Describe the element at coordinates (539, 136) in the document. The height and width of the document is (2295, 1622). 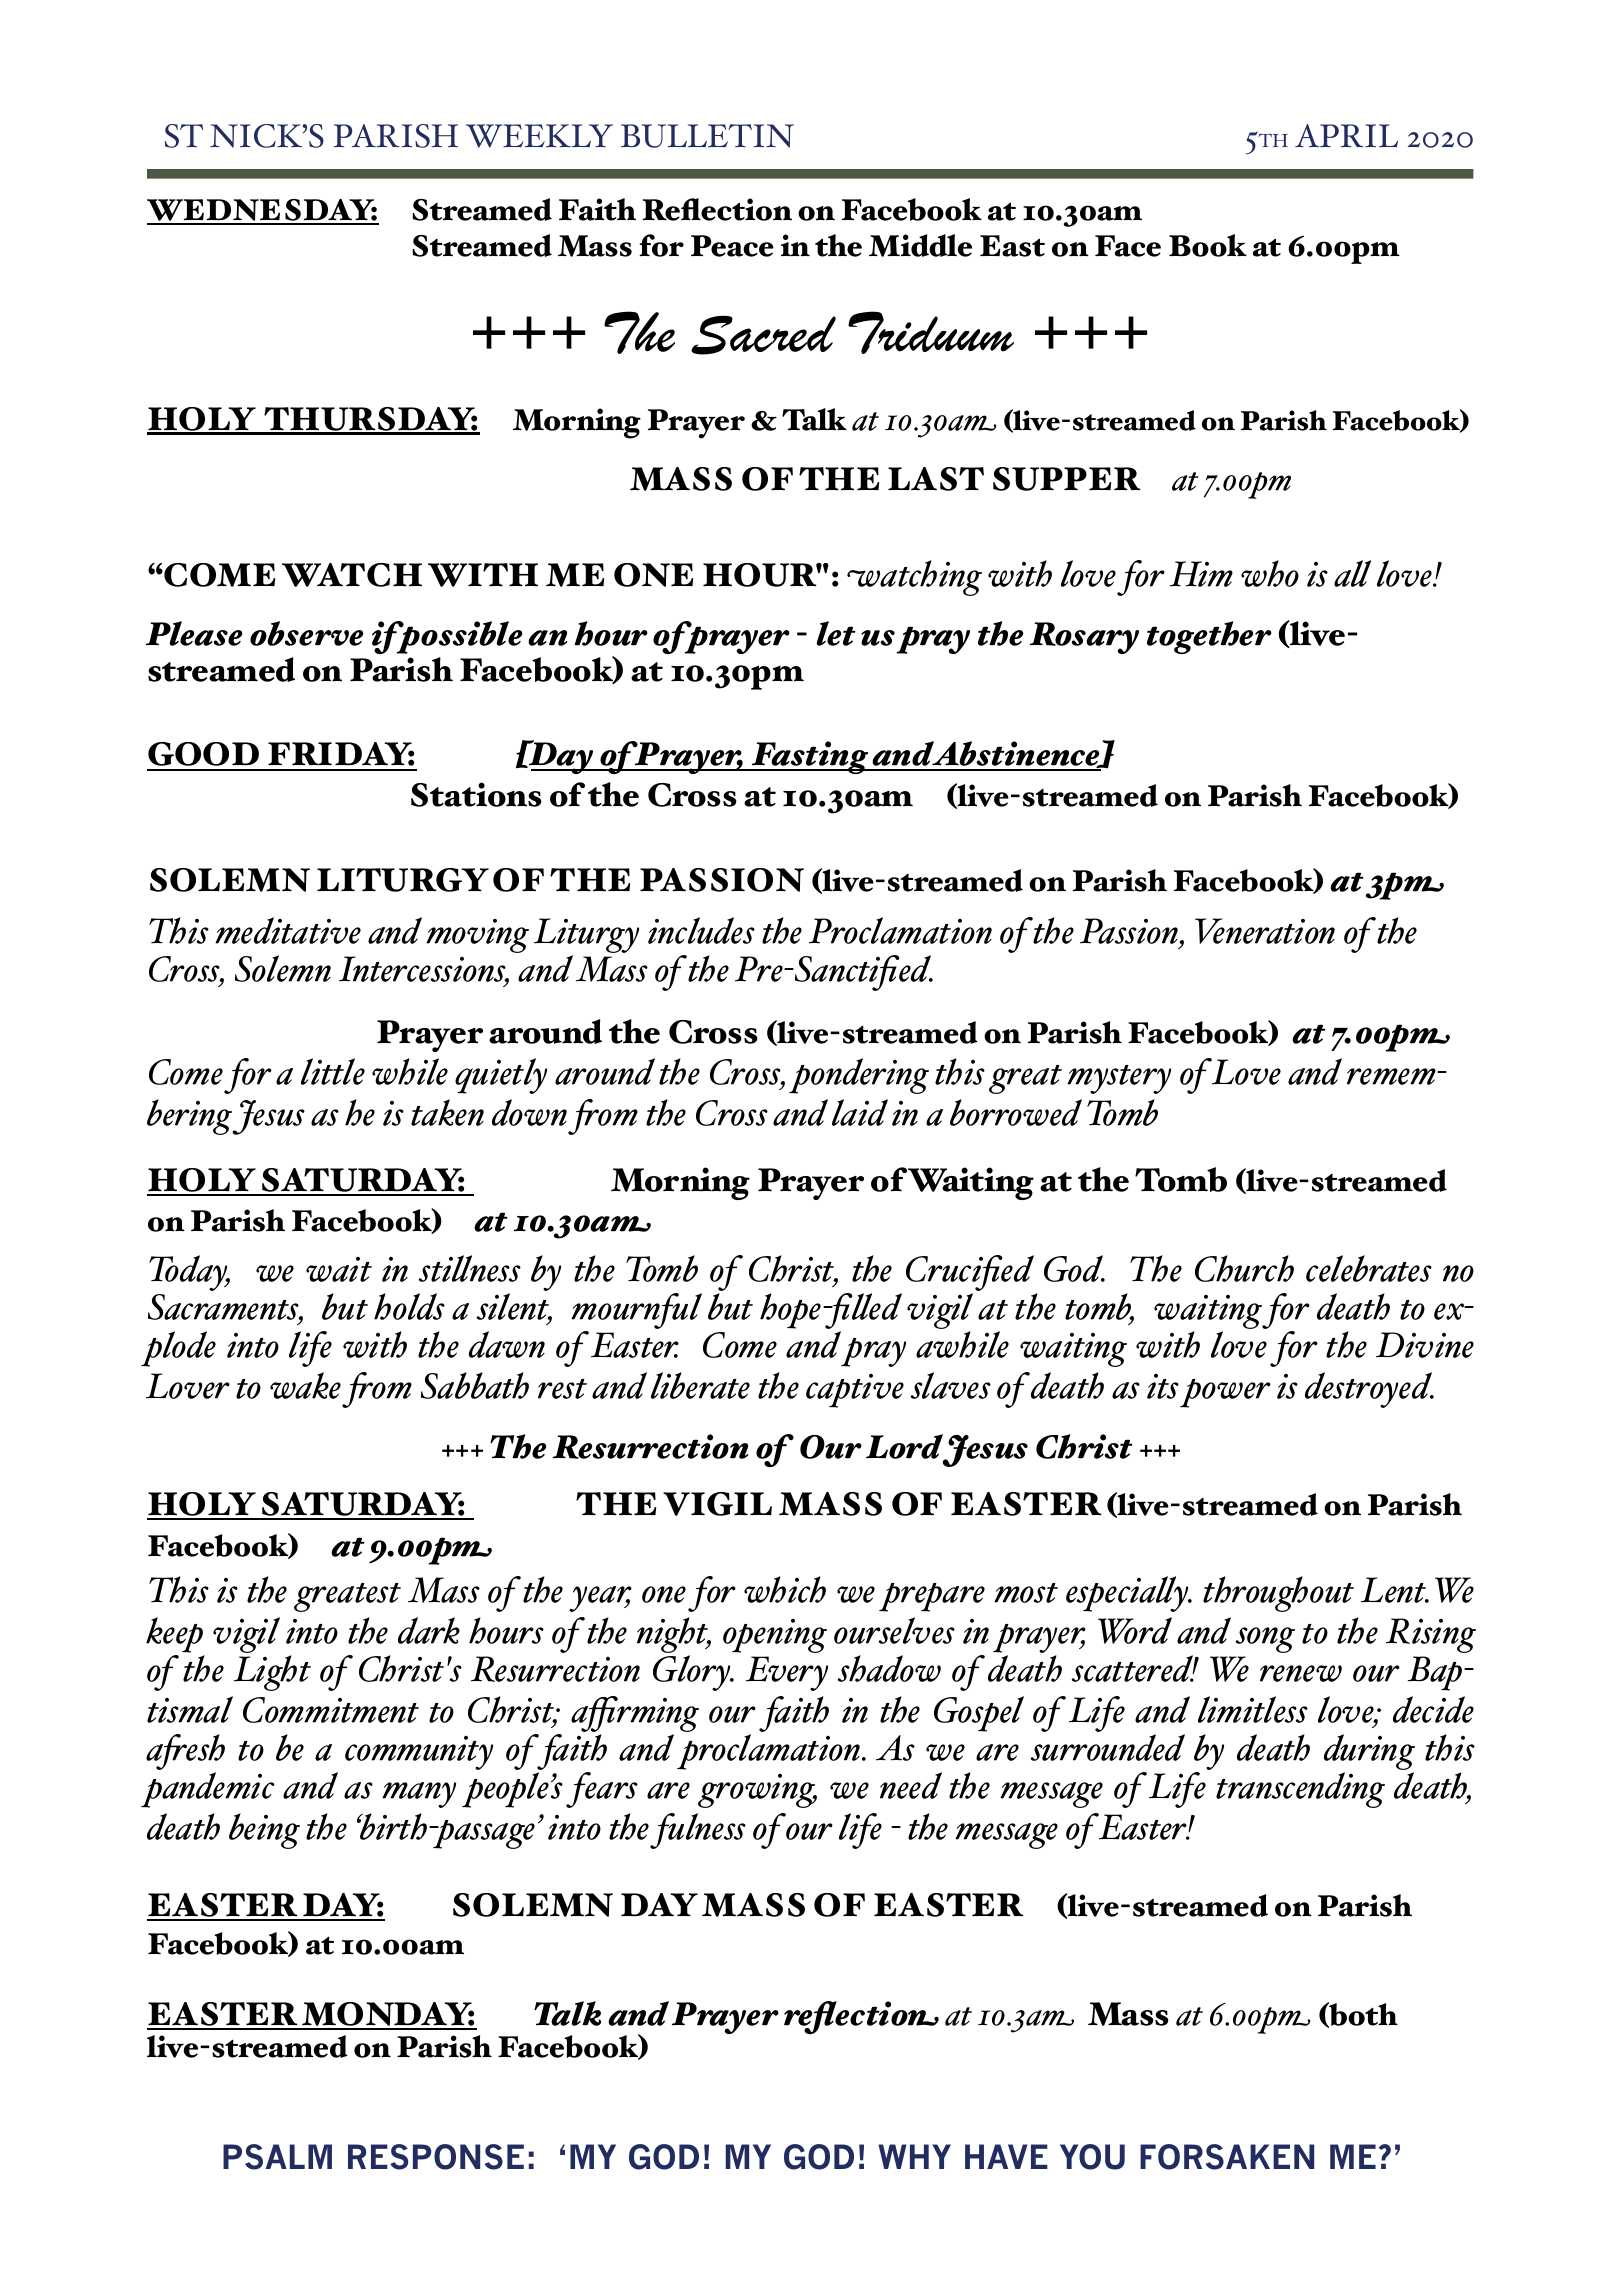
I see `WEEKLY` at that location.
